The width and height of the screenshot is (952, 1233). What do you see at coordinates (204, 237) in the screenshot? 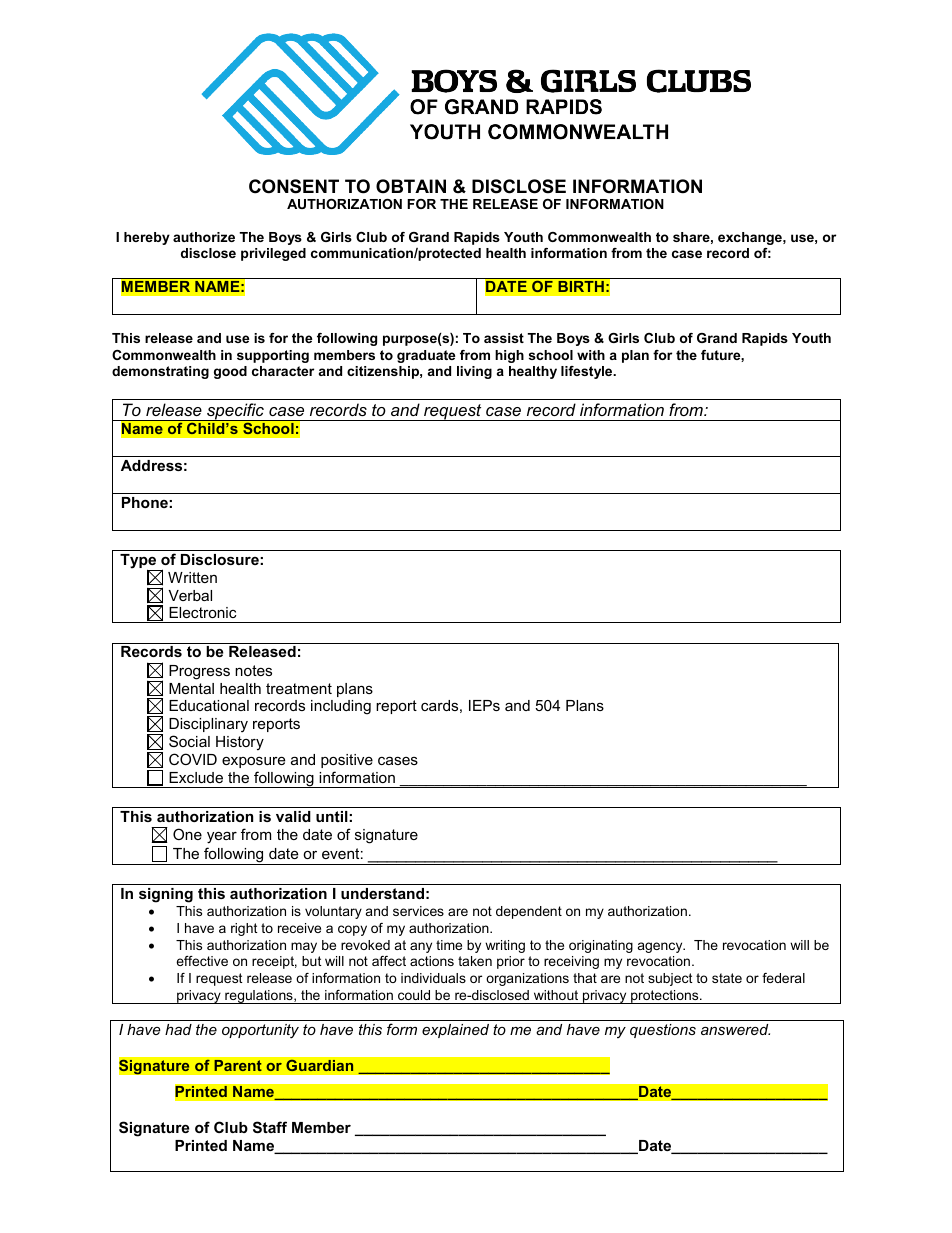
I see `authorize` at bounding box center [204, 237].
